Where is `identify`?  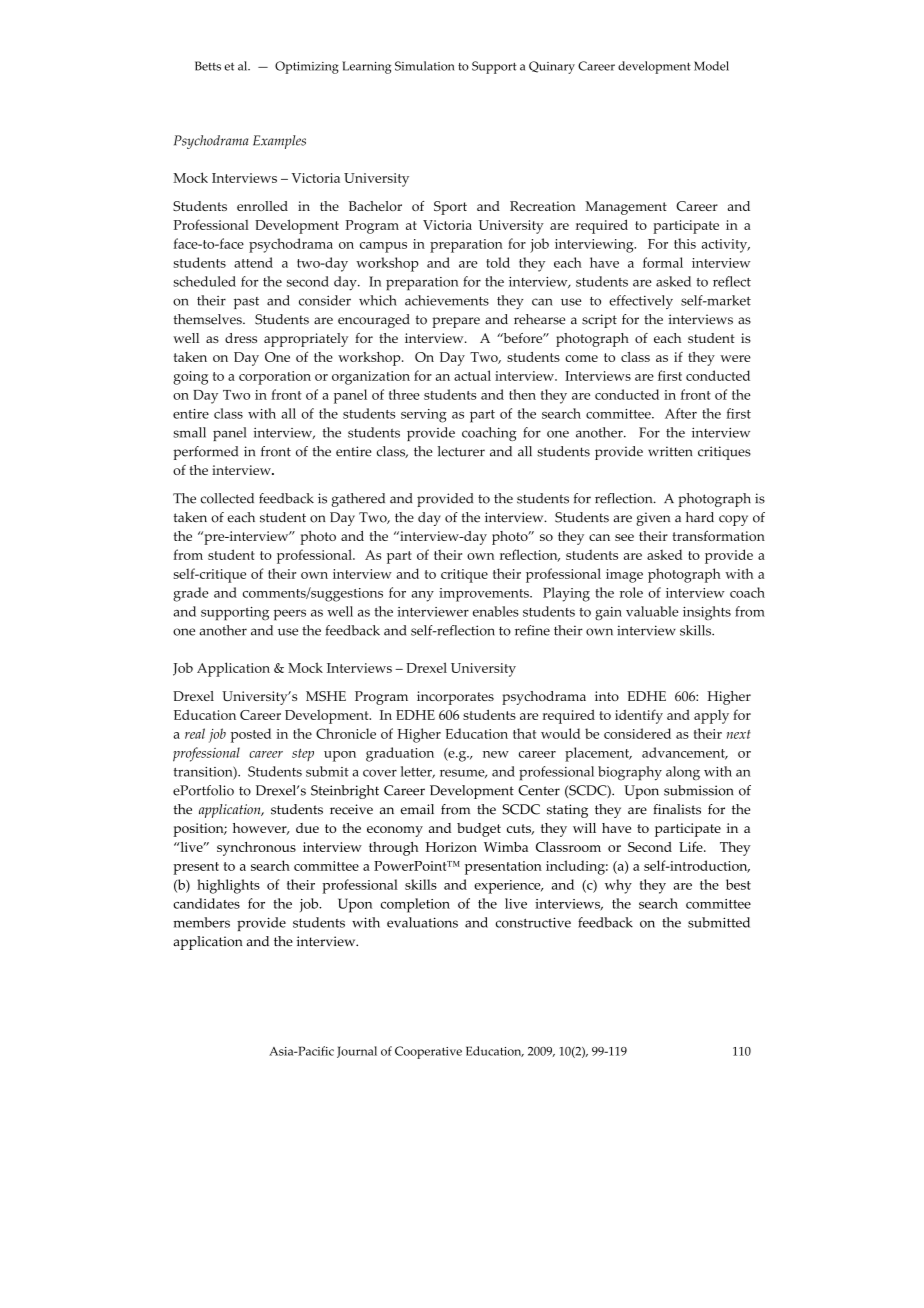
identify is located at coordinates (639, 716).
